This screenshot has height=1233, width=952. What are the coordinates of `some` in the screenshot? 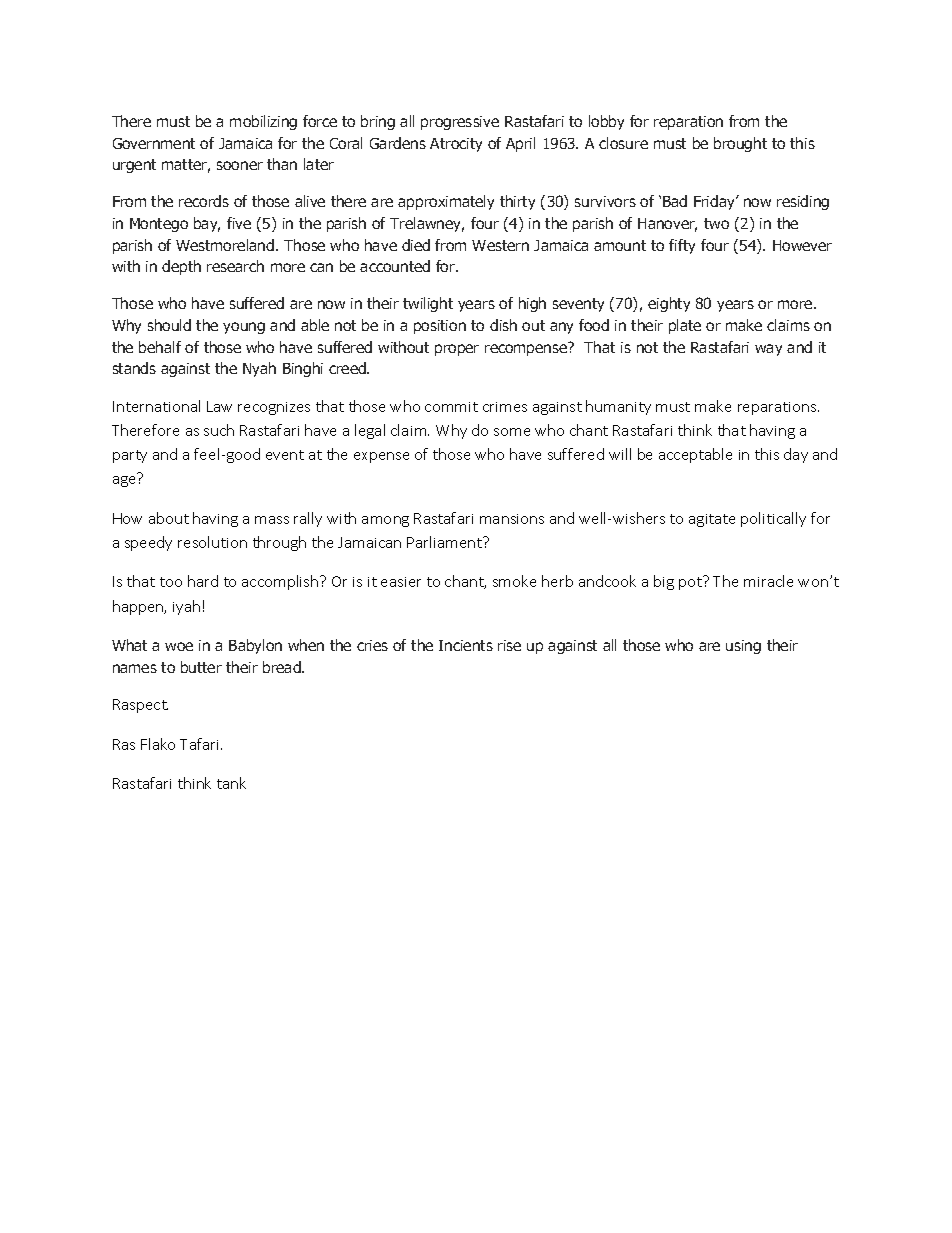 It's located at (512, 432).
